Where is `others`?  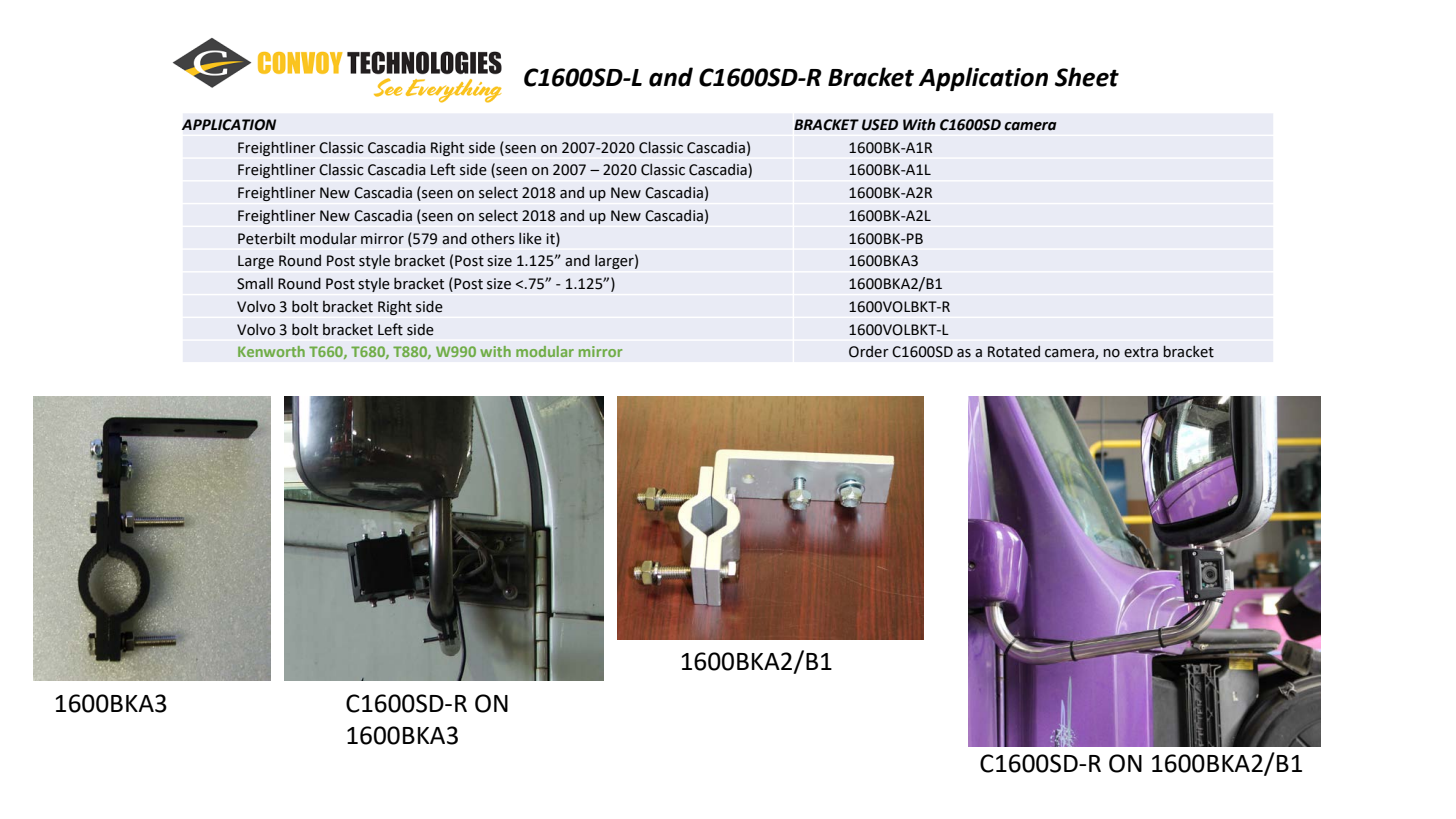 others is located at coordinates (493, 238).
